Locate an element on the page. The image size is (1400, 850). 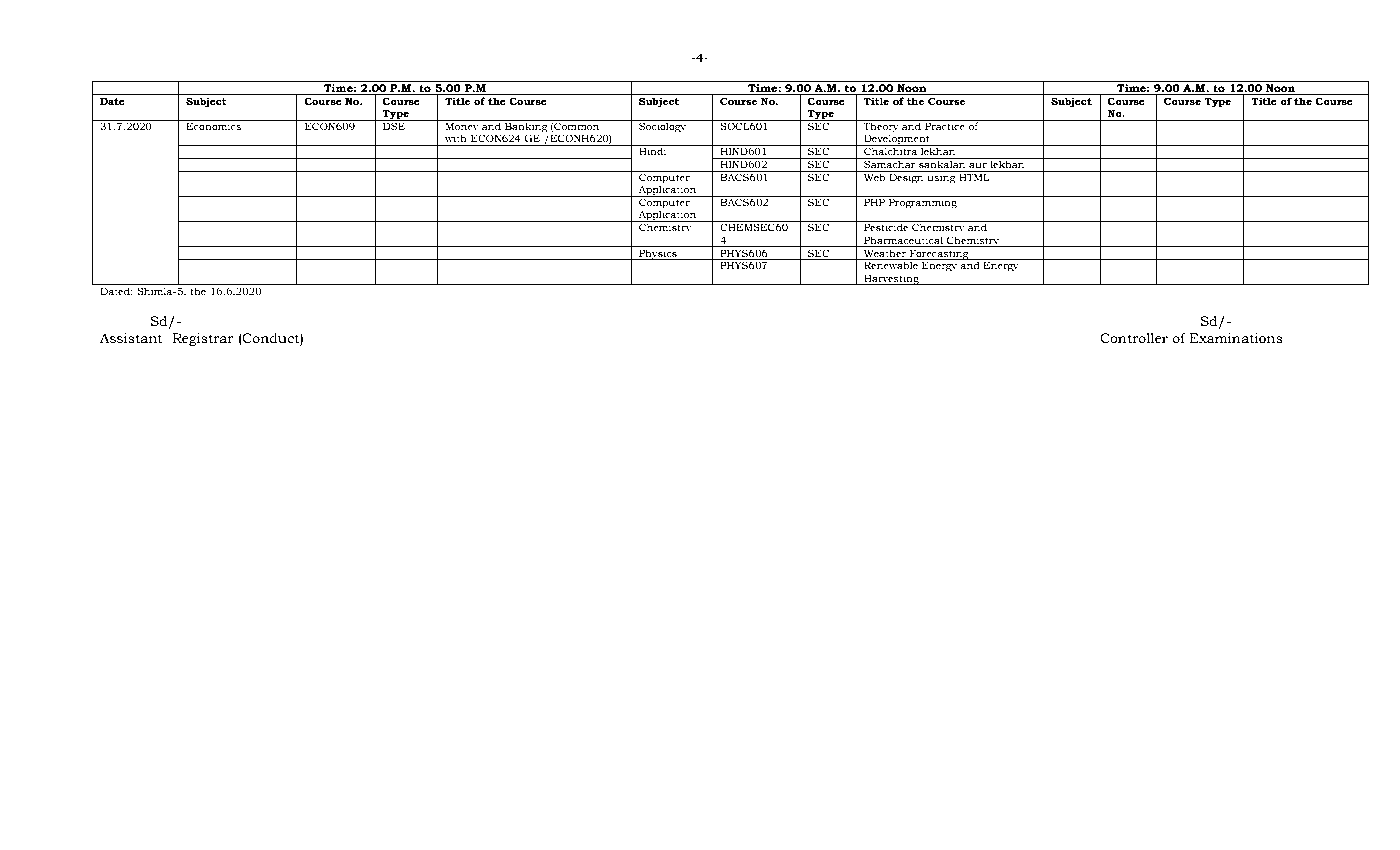
Sociology is located at coordinates (663, 126).
